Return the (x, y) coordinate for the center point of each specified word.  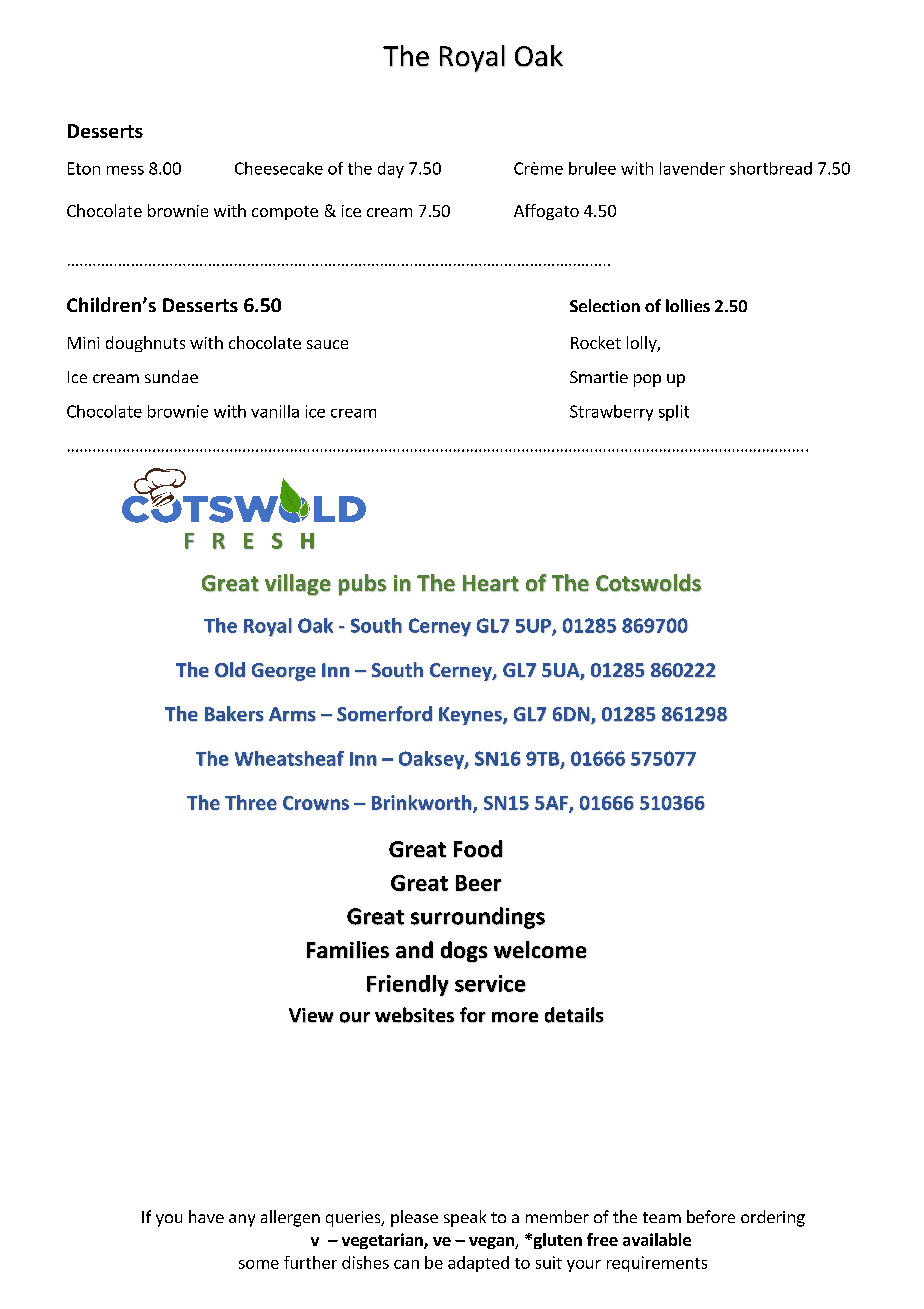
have (206, 1216)
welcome (540, 950)
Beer (479, 883)
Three (251, 802)
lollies (688, 305)
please (414, 1218)
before (711, 1216)
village (298, 585)
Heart (491, 583)
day (391, 170)
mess (125, 170)
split (674, 413)
